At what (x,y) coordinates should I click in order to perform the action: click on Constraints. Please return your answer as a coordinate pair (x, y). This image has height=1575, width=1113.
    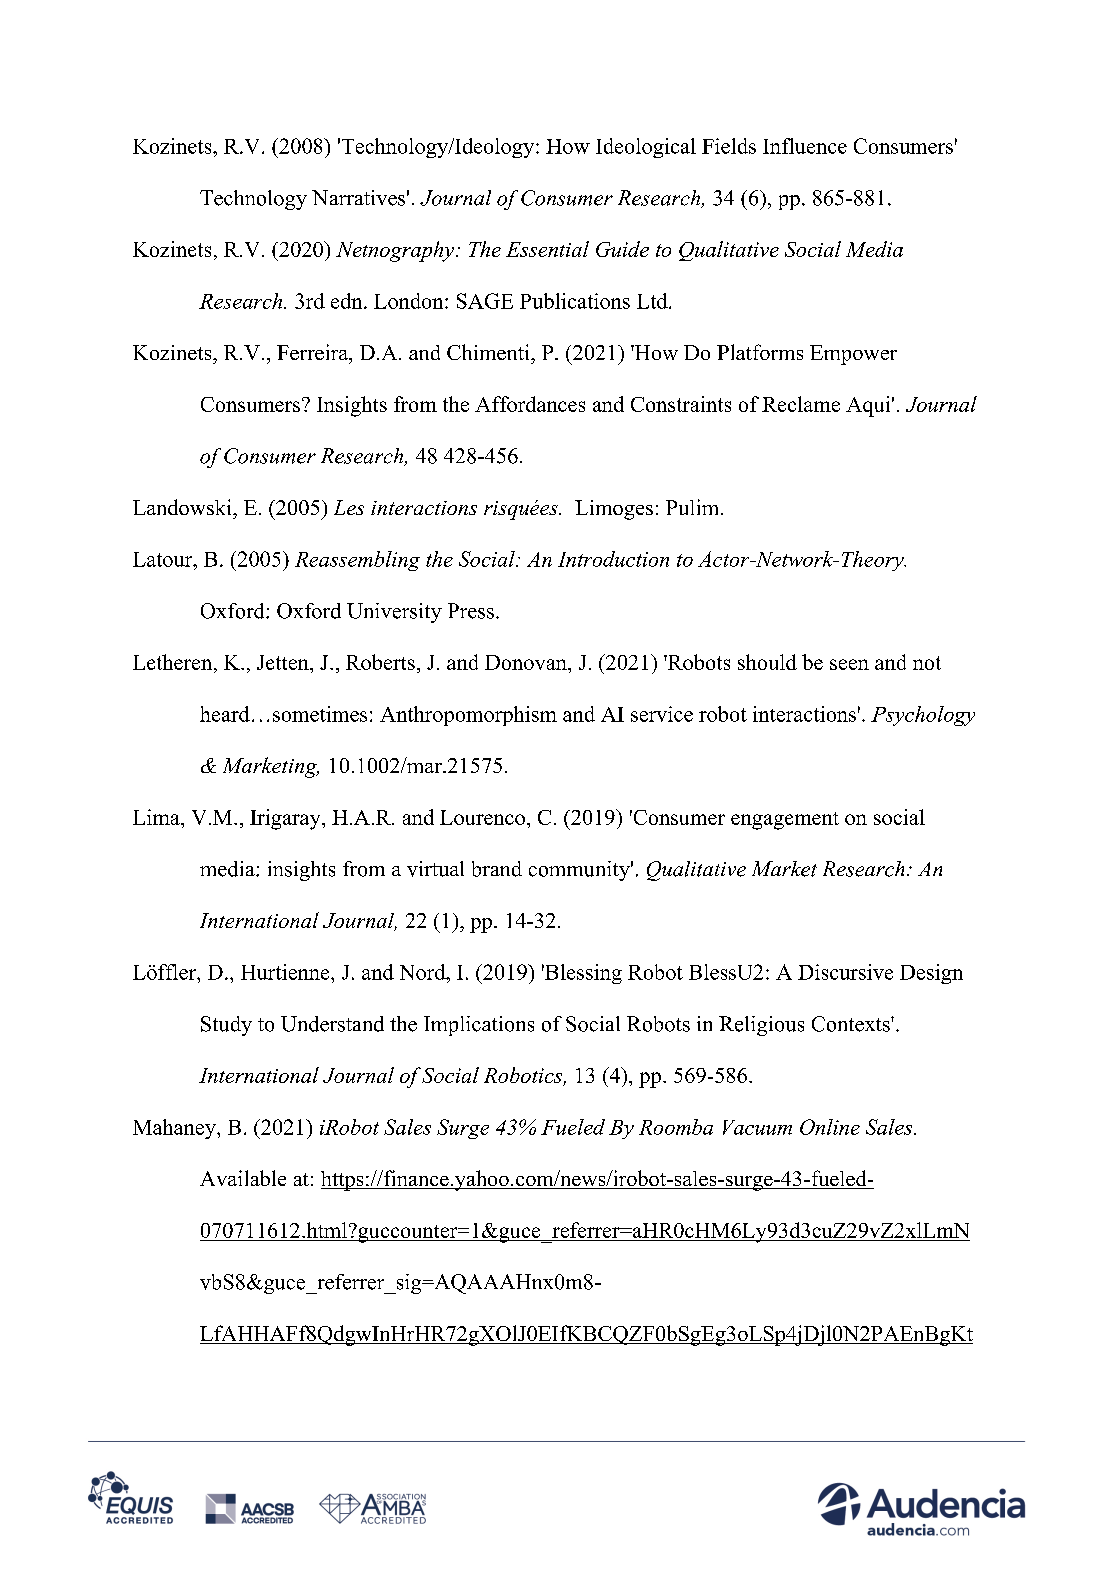
    Looking at the image, I should click on (681, 404).
